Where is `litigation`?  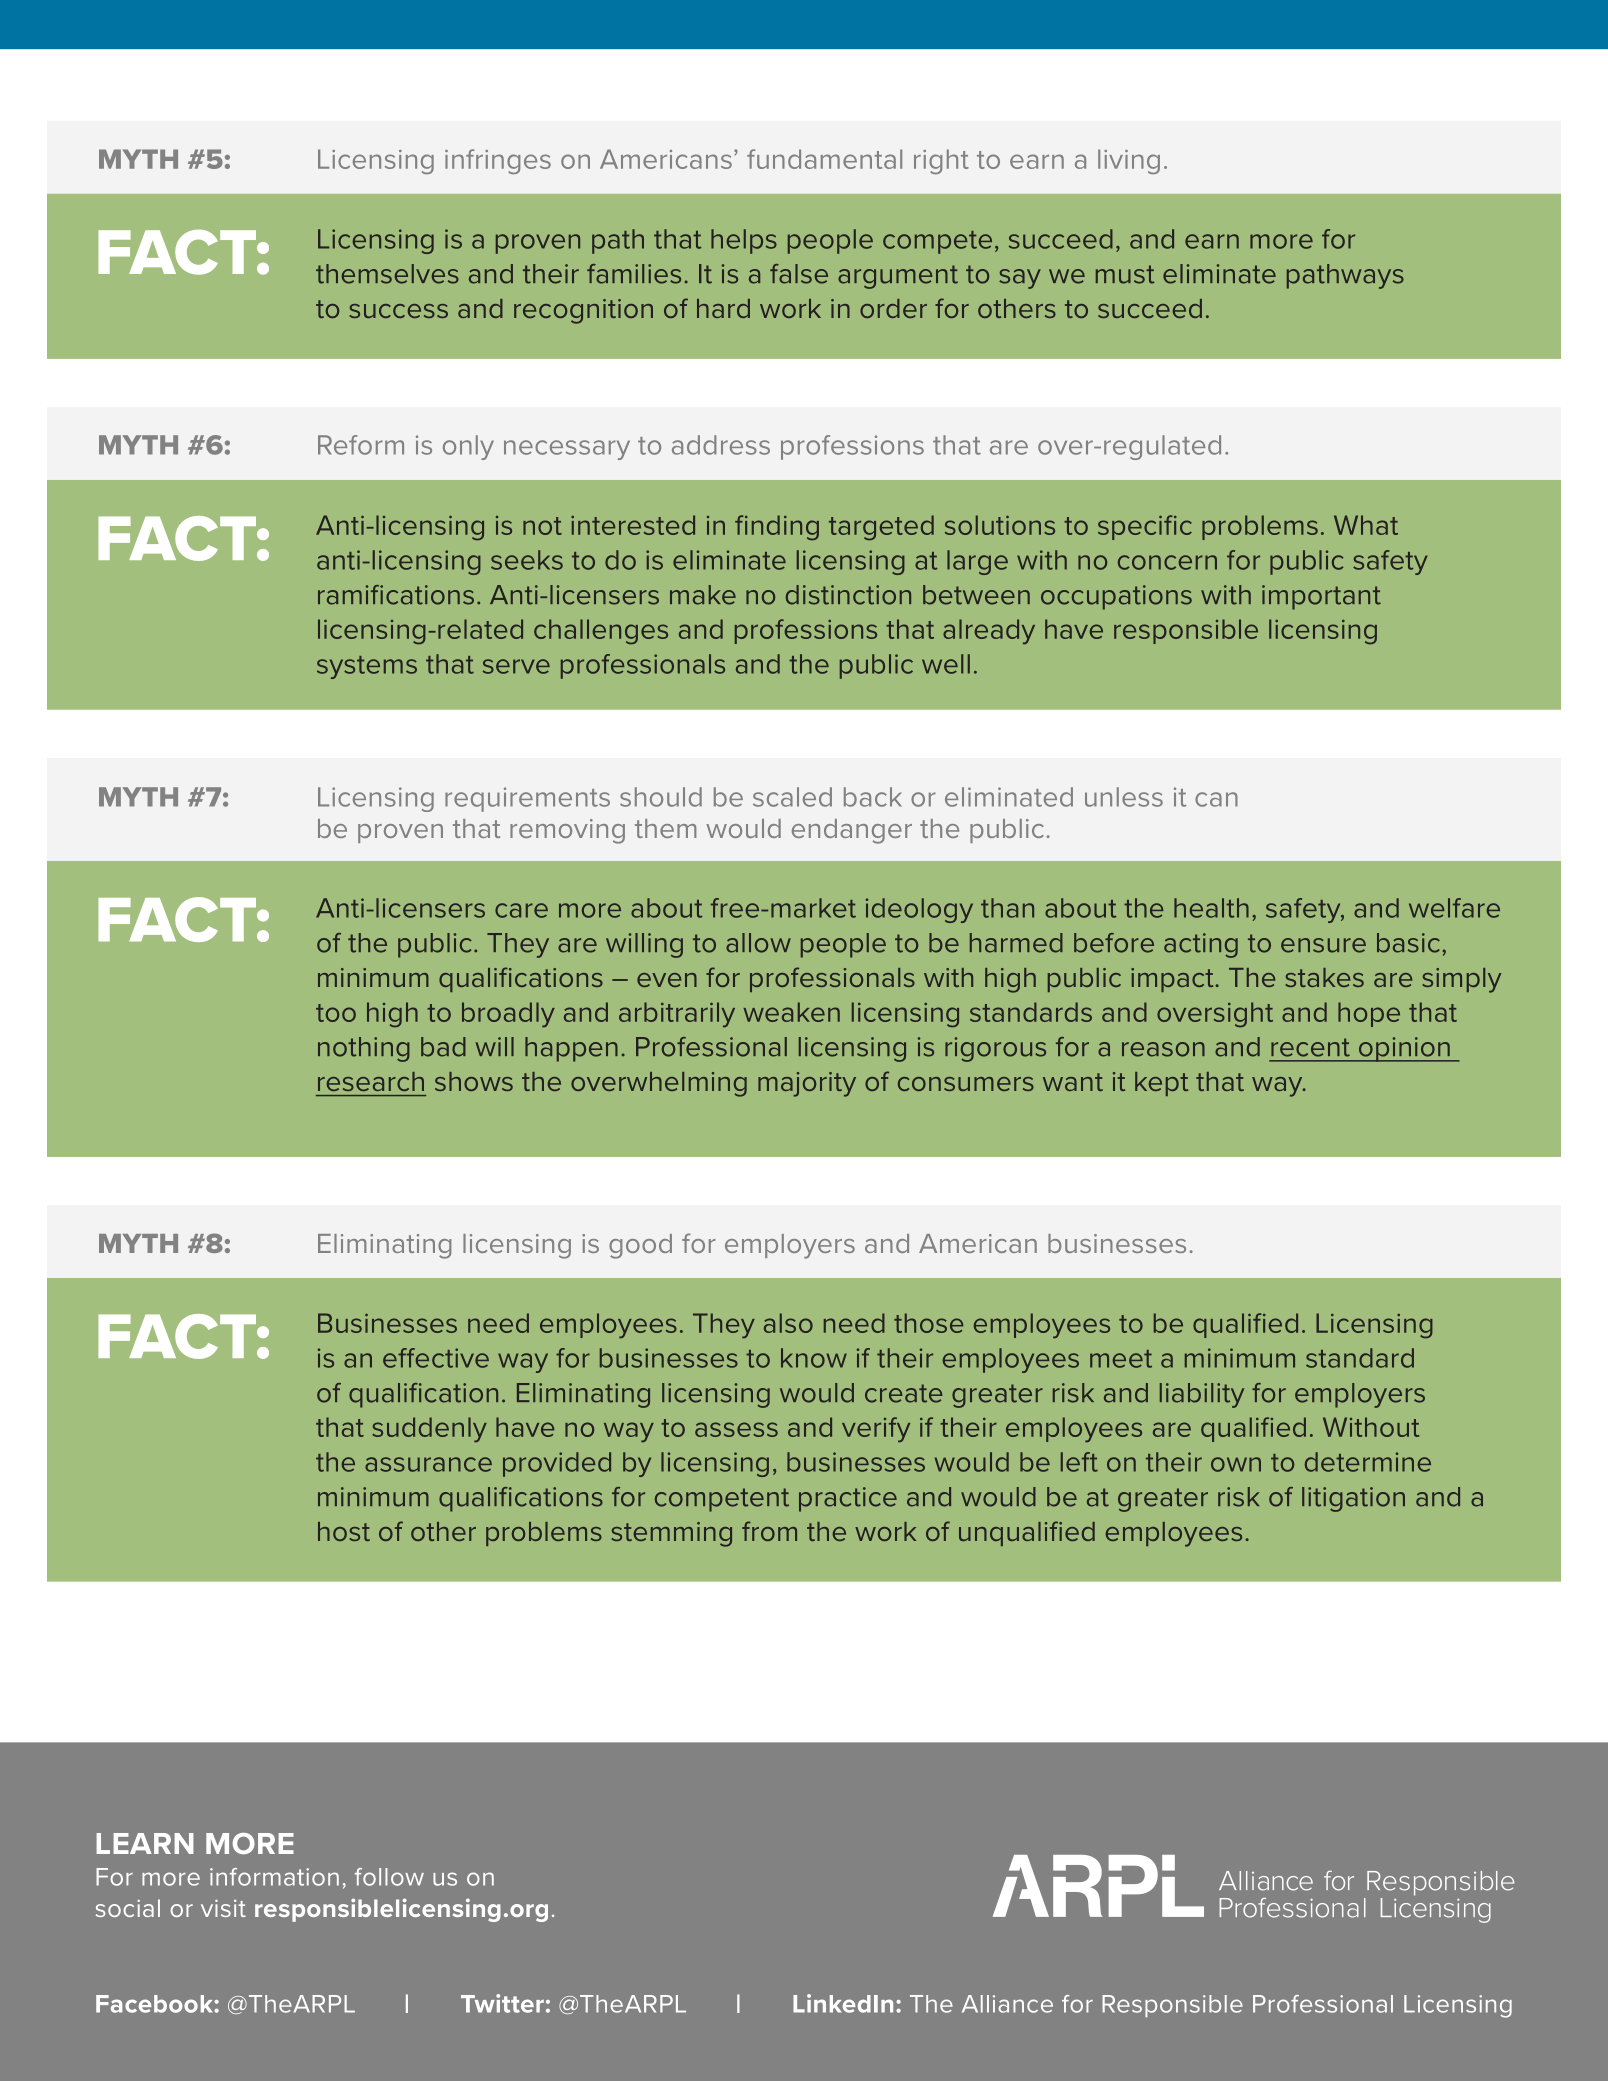 litigation is located at coordinates (1353, 1499).
